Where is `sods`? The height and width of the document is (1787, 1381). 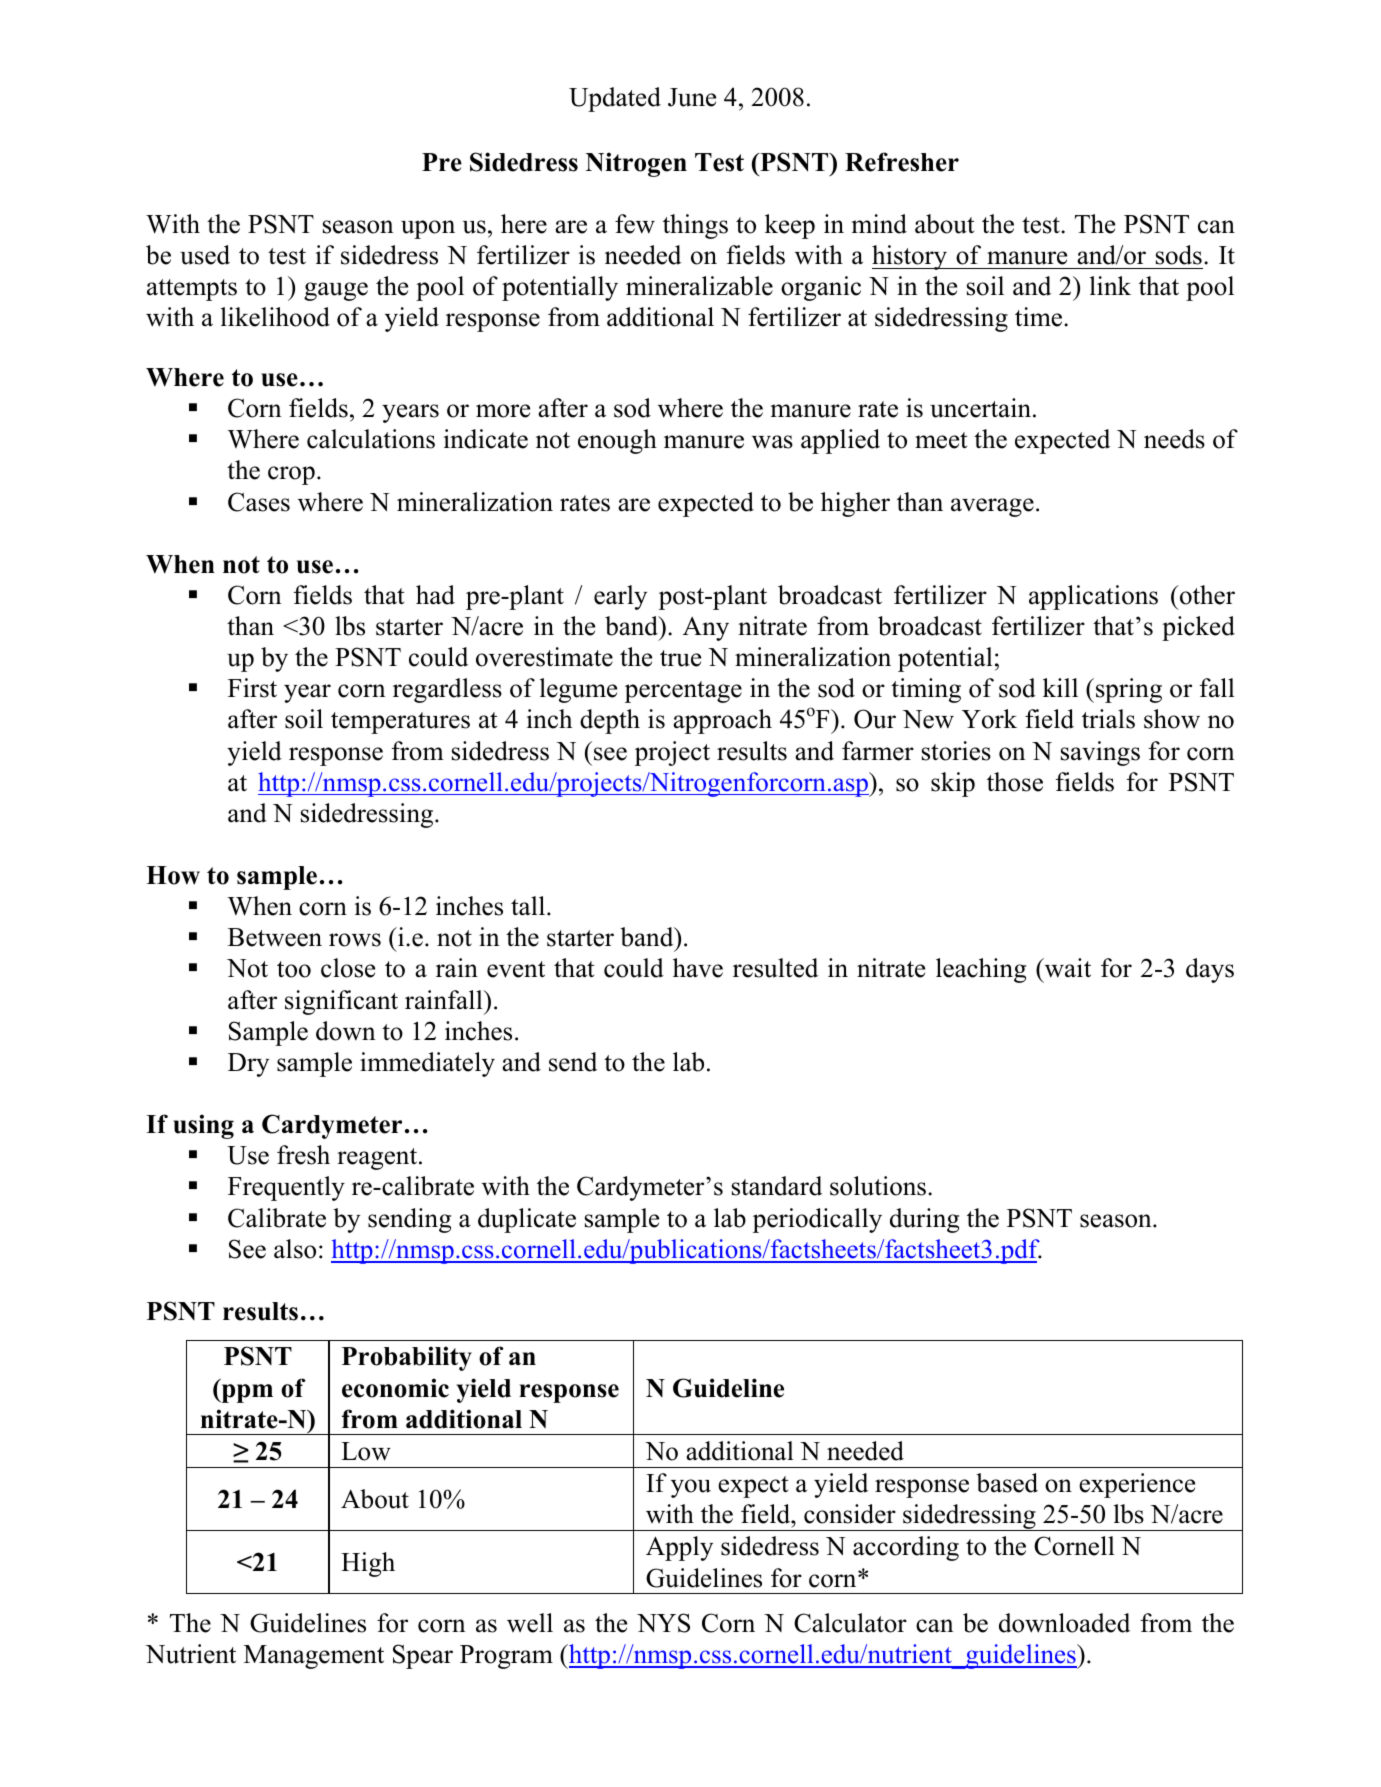 sods is located at coordinates (1179, 255).
